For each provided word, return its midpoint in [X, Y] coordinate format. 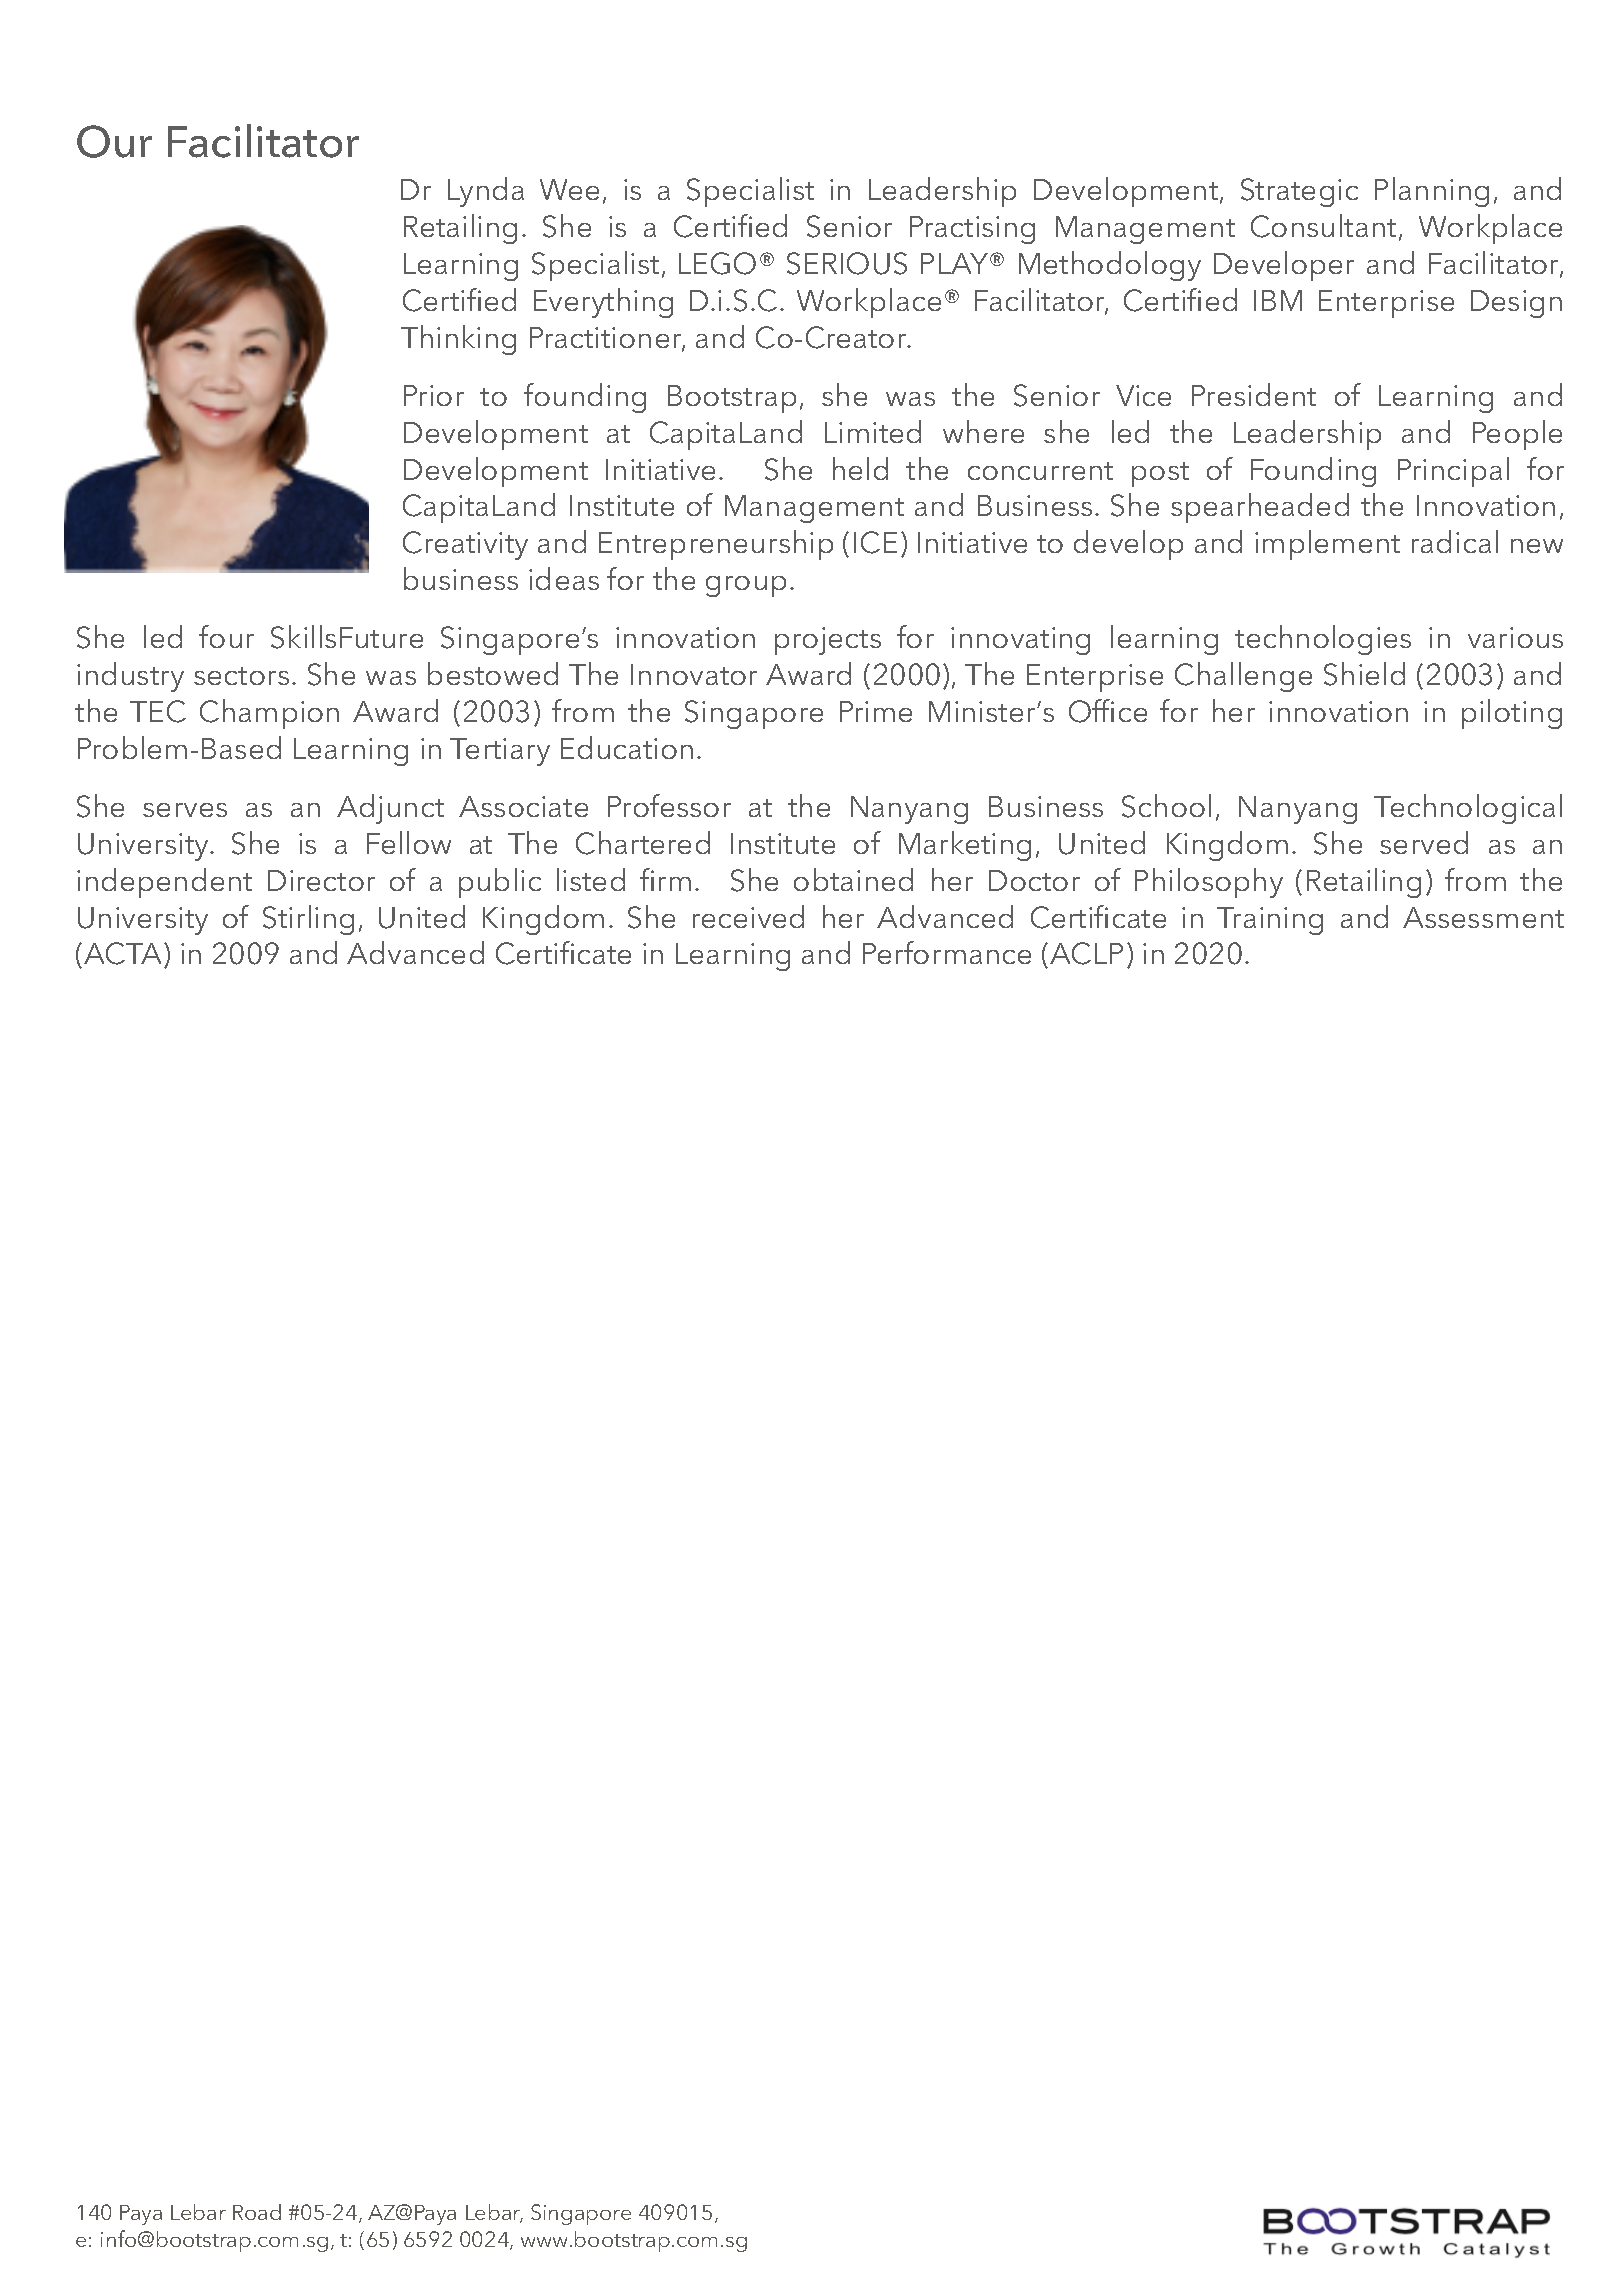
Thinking [458, 340]
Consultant [1323, 226]
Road [257, 2212]
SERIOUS [847, 263]
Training [1270, 921]
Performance [947, 952]
